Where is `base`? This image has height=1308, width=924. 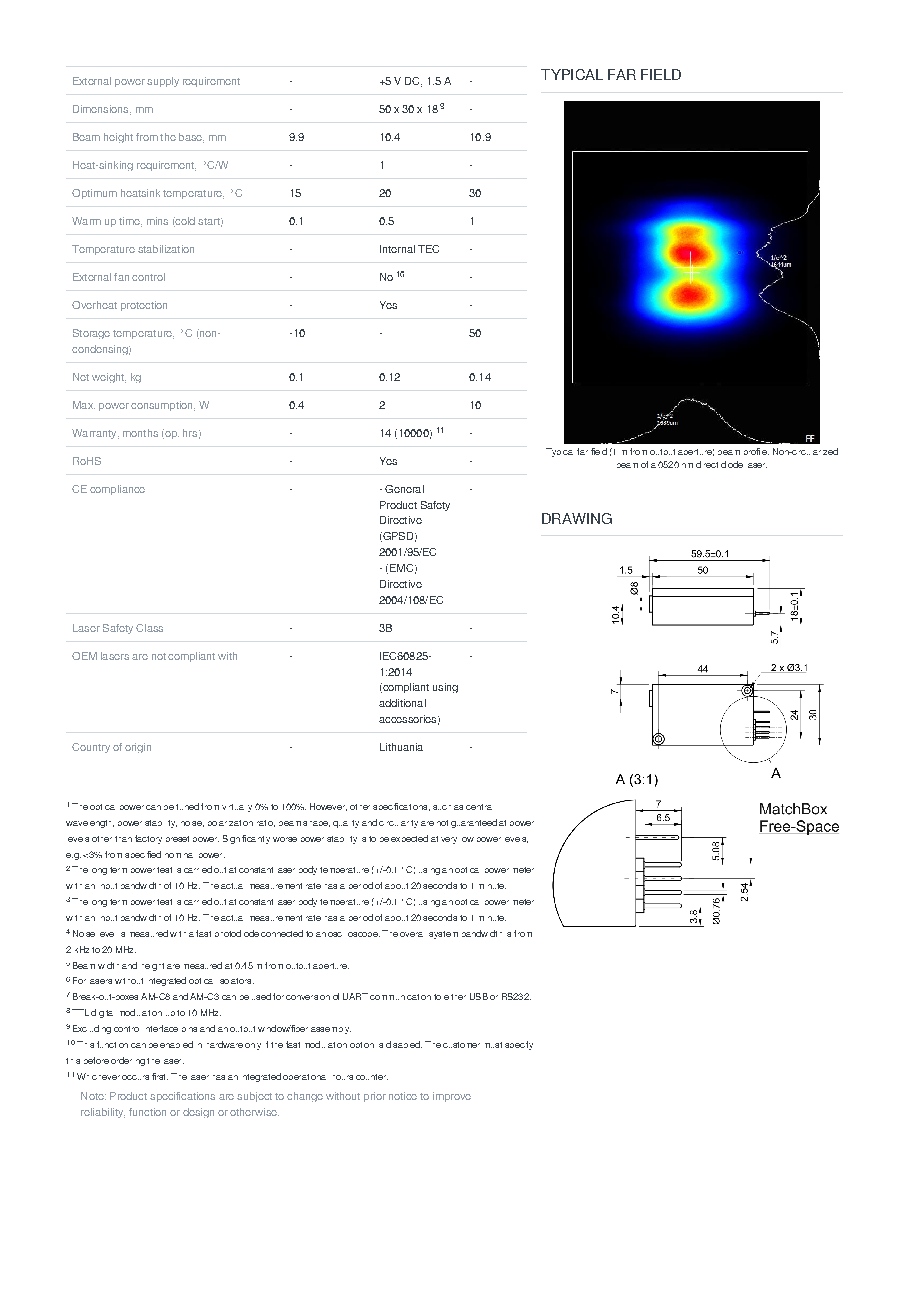
base is located at coordinates (191, 138).
